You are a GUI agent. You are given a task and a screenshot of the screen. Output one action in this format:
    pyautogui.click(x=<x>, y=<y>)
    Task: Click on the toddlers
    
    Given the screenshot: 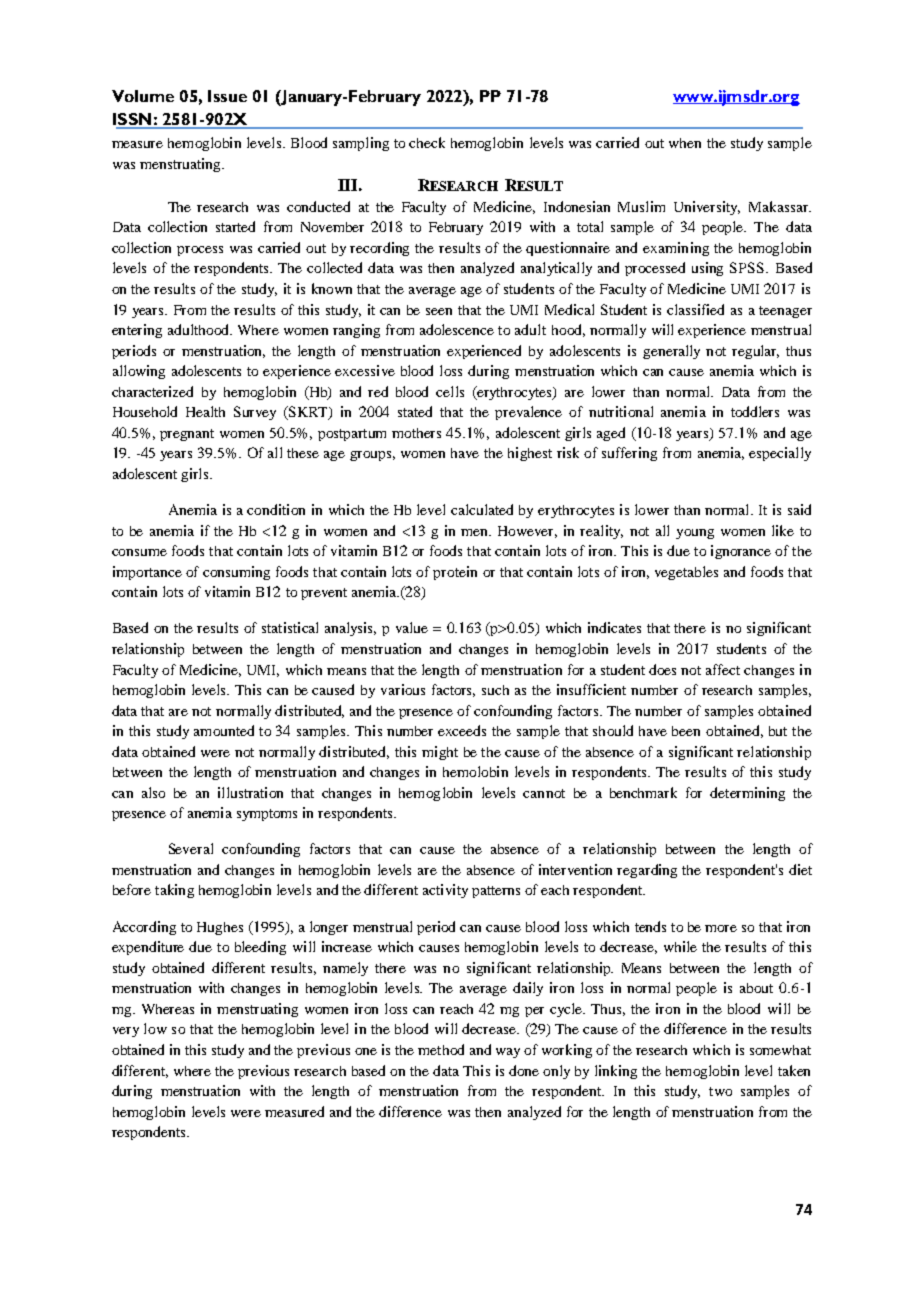 What is the action you would take?
    pyautogui.click(x=755, y=411)
